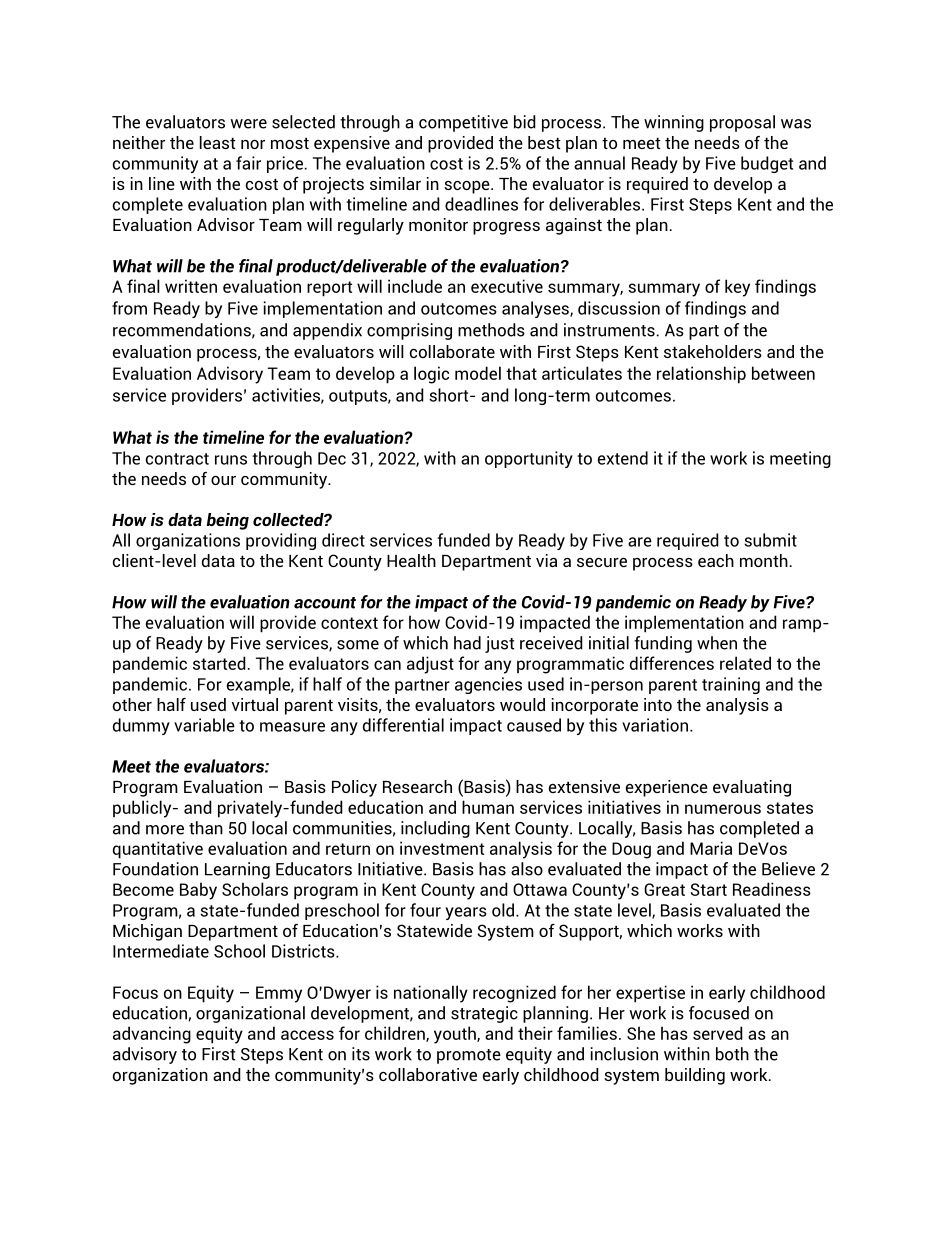 The width and height of the screenshot is (952, 1233). What do you see at coordinates (152, 1035) in the screenshot?
I see `advancing` at bounding box center [152, 1035].
